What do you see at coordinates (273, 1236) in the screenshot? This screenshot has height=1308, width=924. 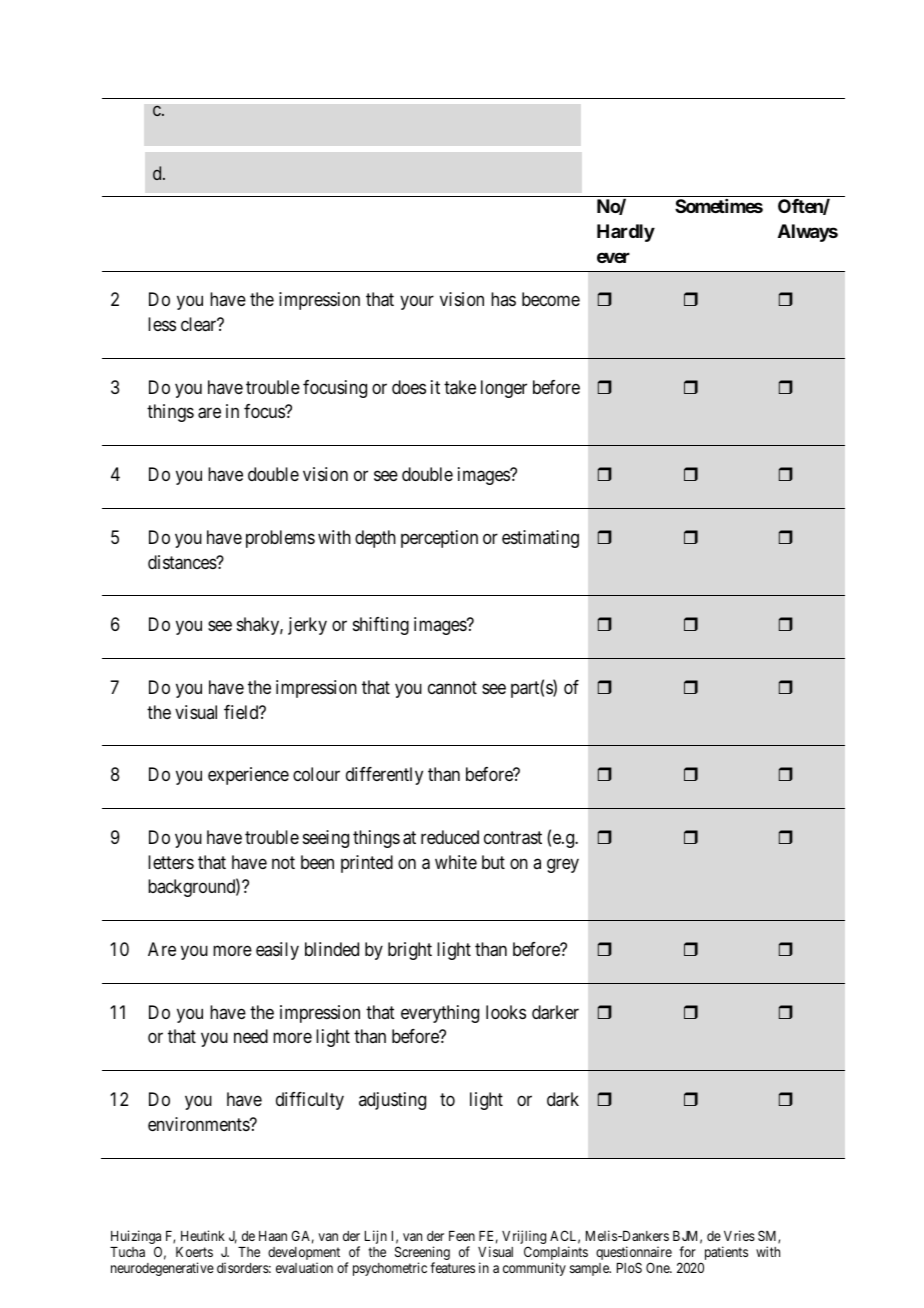 I see `Haan` at bounding box center [273, 1236].
